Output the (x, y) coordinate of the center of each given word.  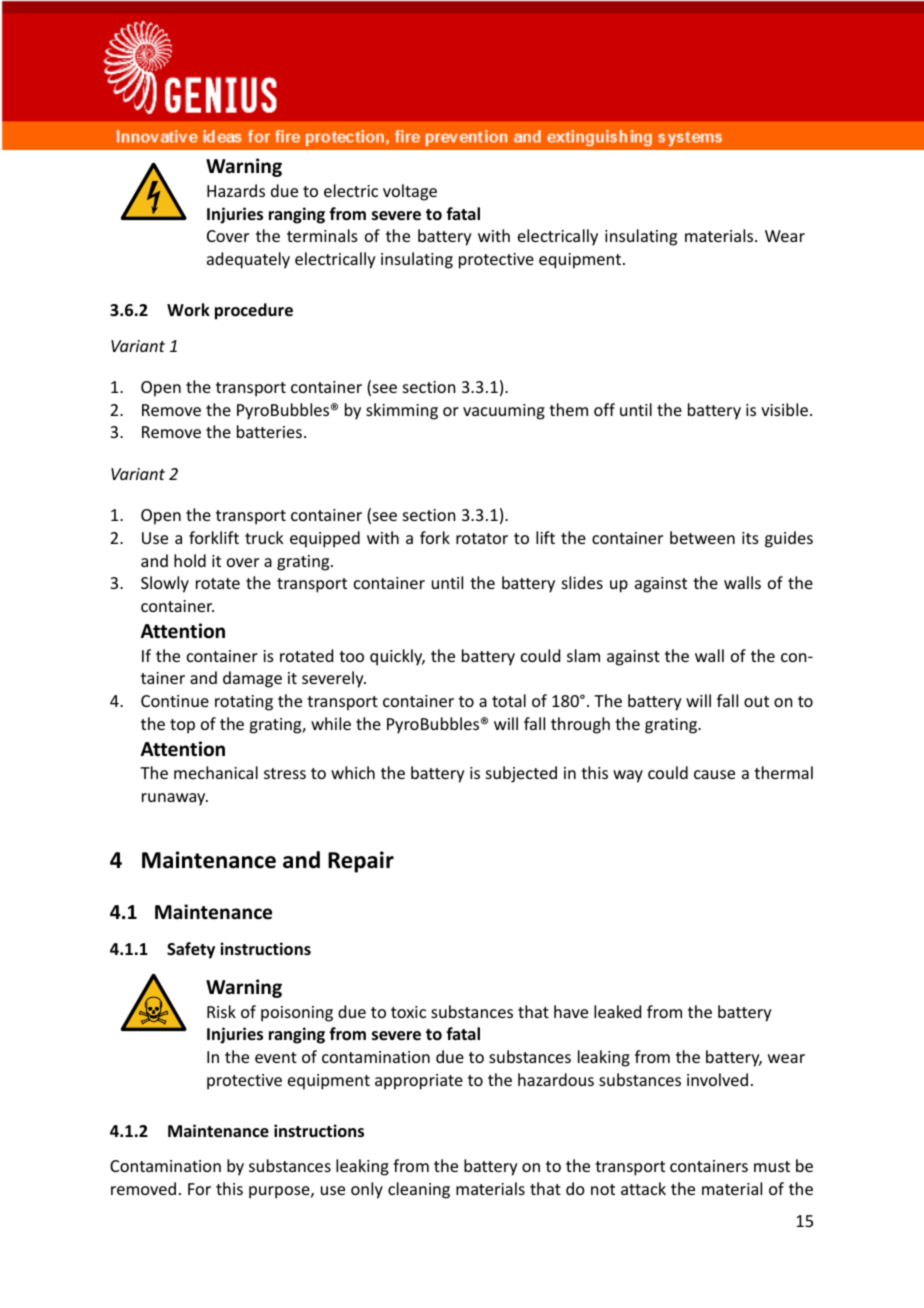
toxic (408, 1012)
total (509, 700)
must (772, 1166)
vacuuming (504, 412)
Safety (191, 950)
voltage (410, 192)
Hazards (236, 190)
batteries (269, 431)
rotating (244, 703)
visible (784, 409)
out (756, 701)
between (702, 537)
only (367, 1190)
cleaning (419, 1190)
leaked (617, 1011)
